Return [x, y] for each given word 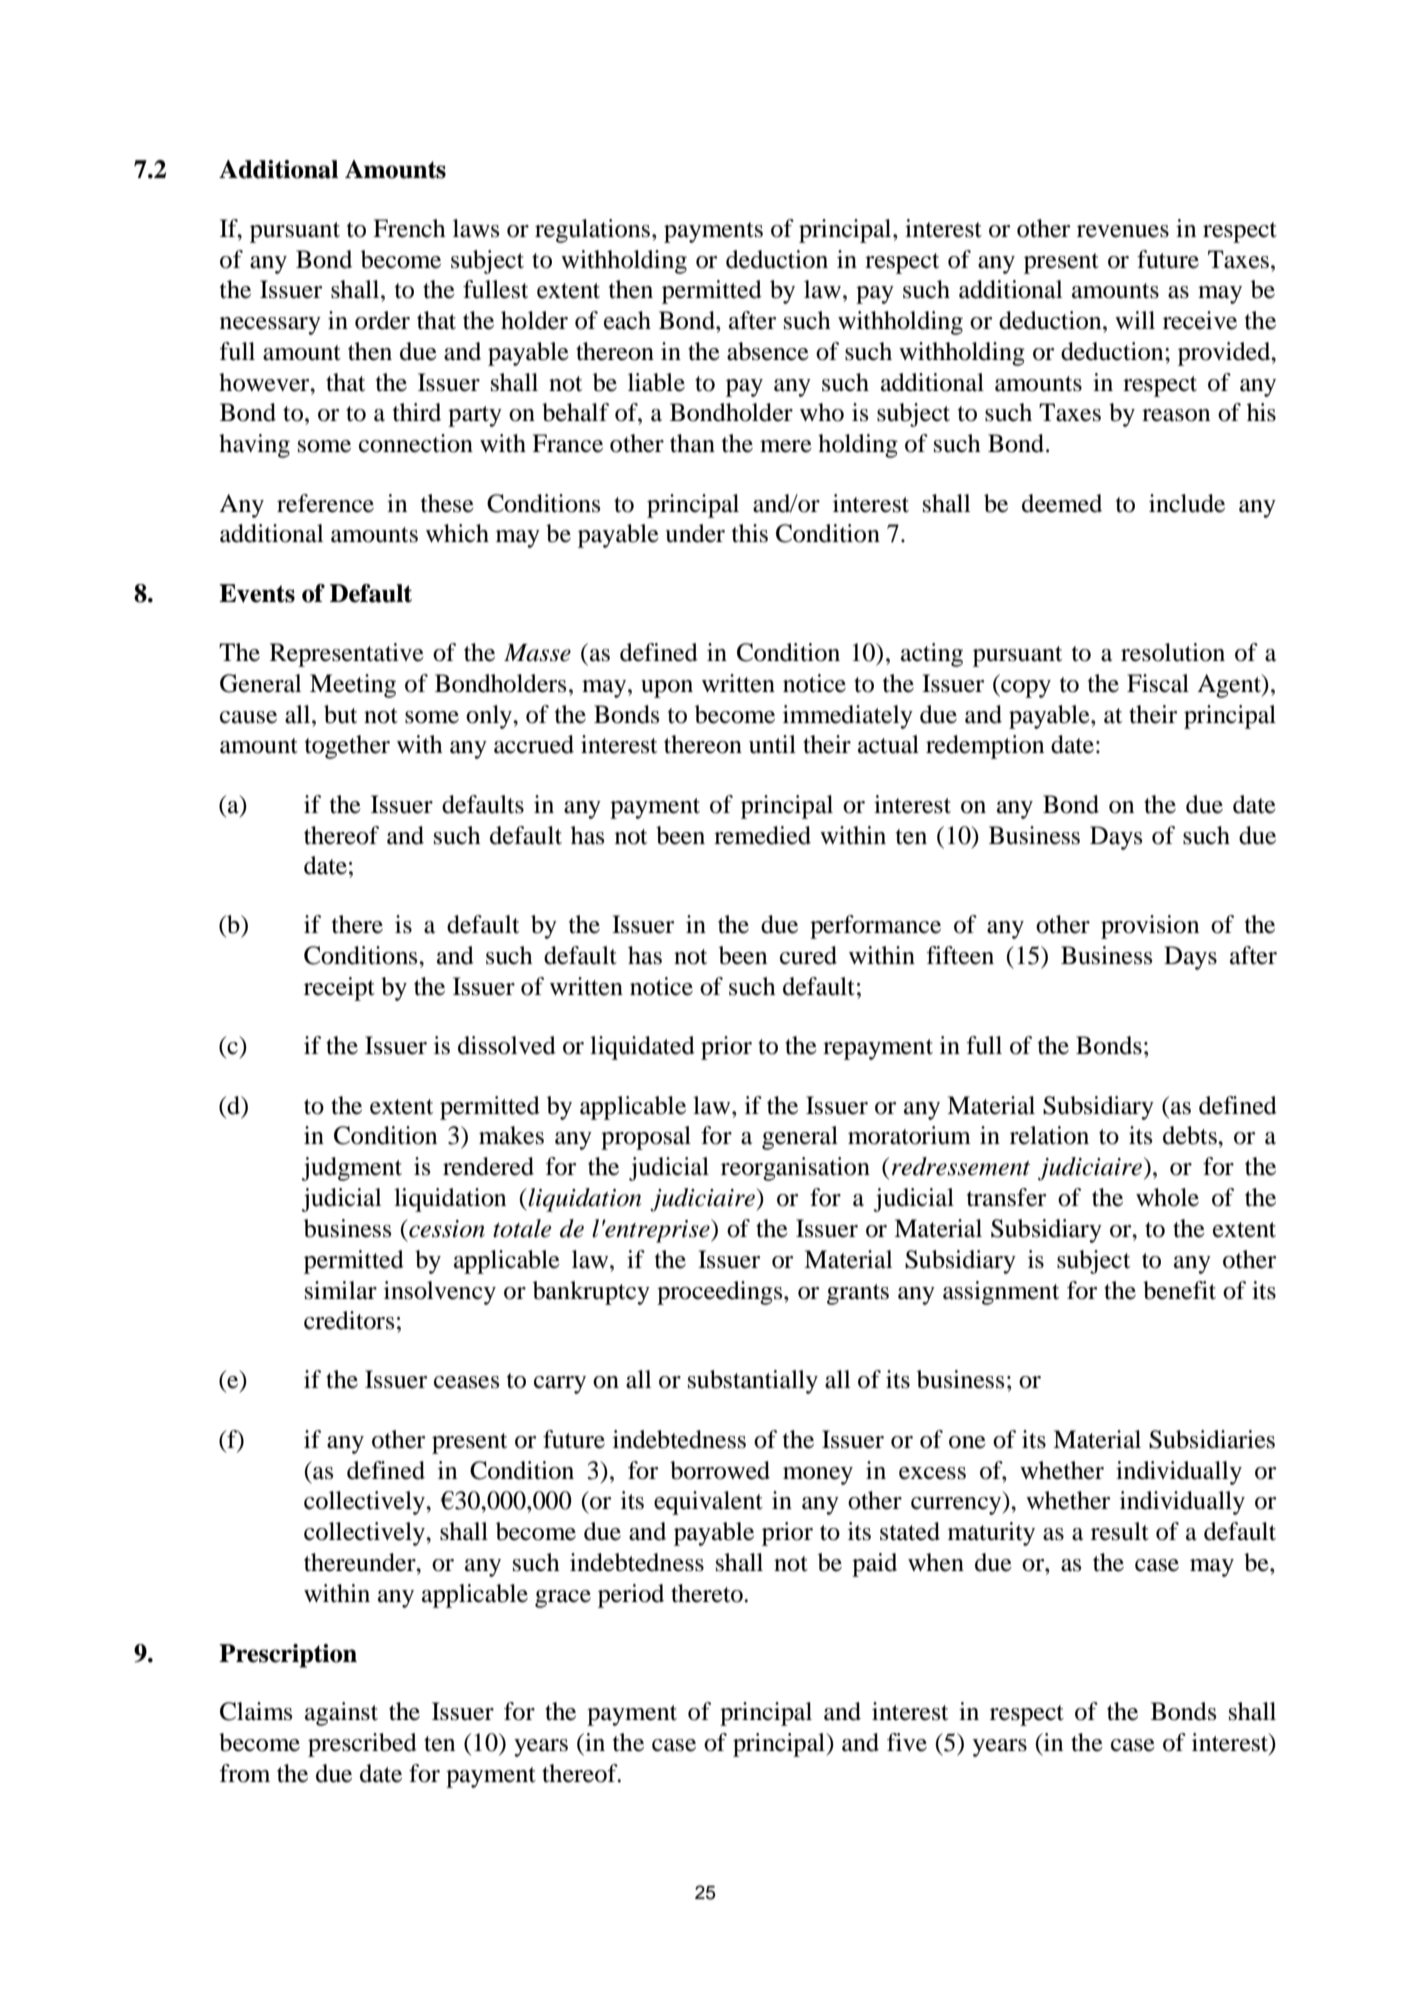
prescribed [362, 1745]
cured [808, 955]
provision [1150, 927]
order [382, 320]
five [907, 1742]
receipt [339, 989]
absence [768, 351]
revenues [1123, 231]
